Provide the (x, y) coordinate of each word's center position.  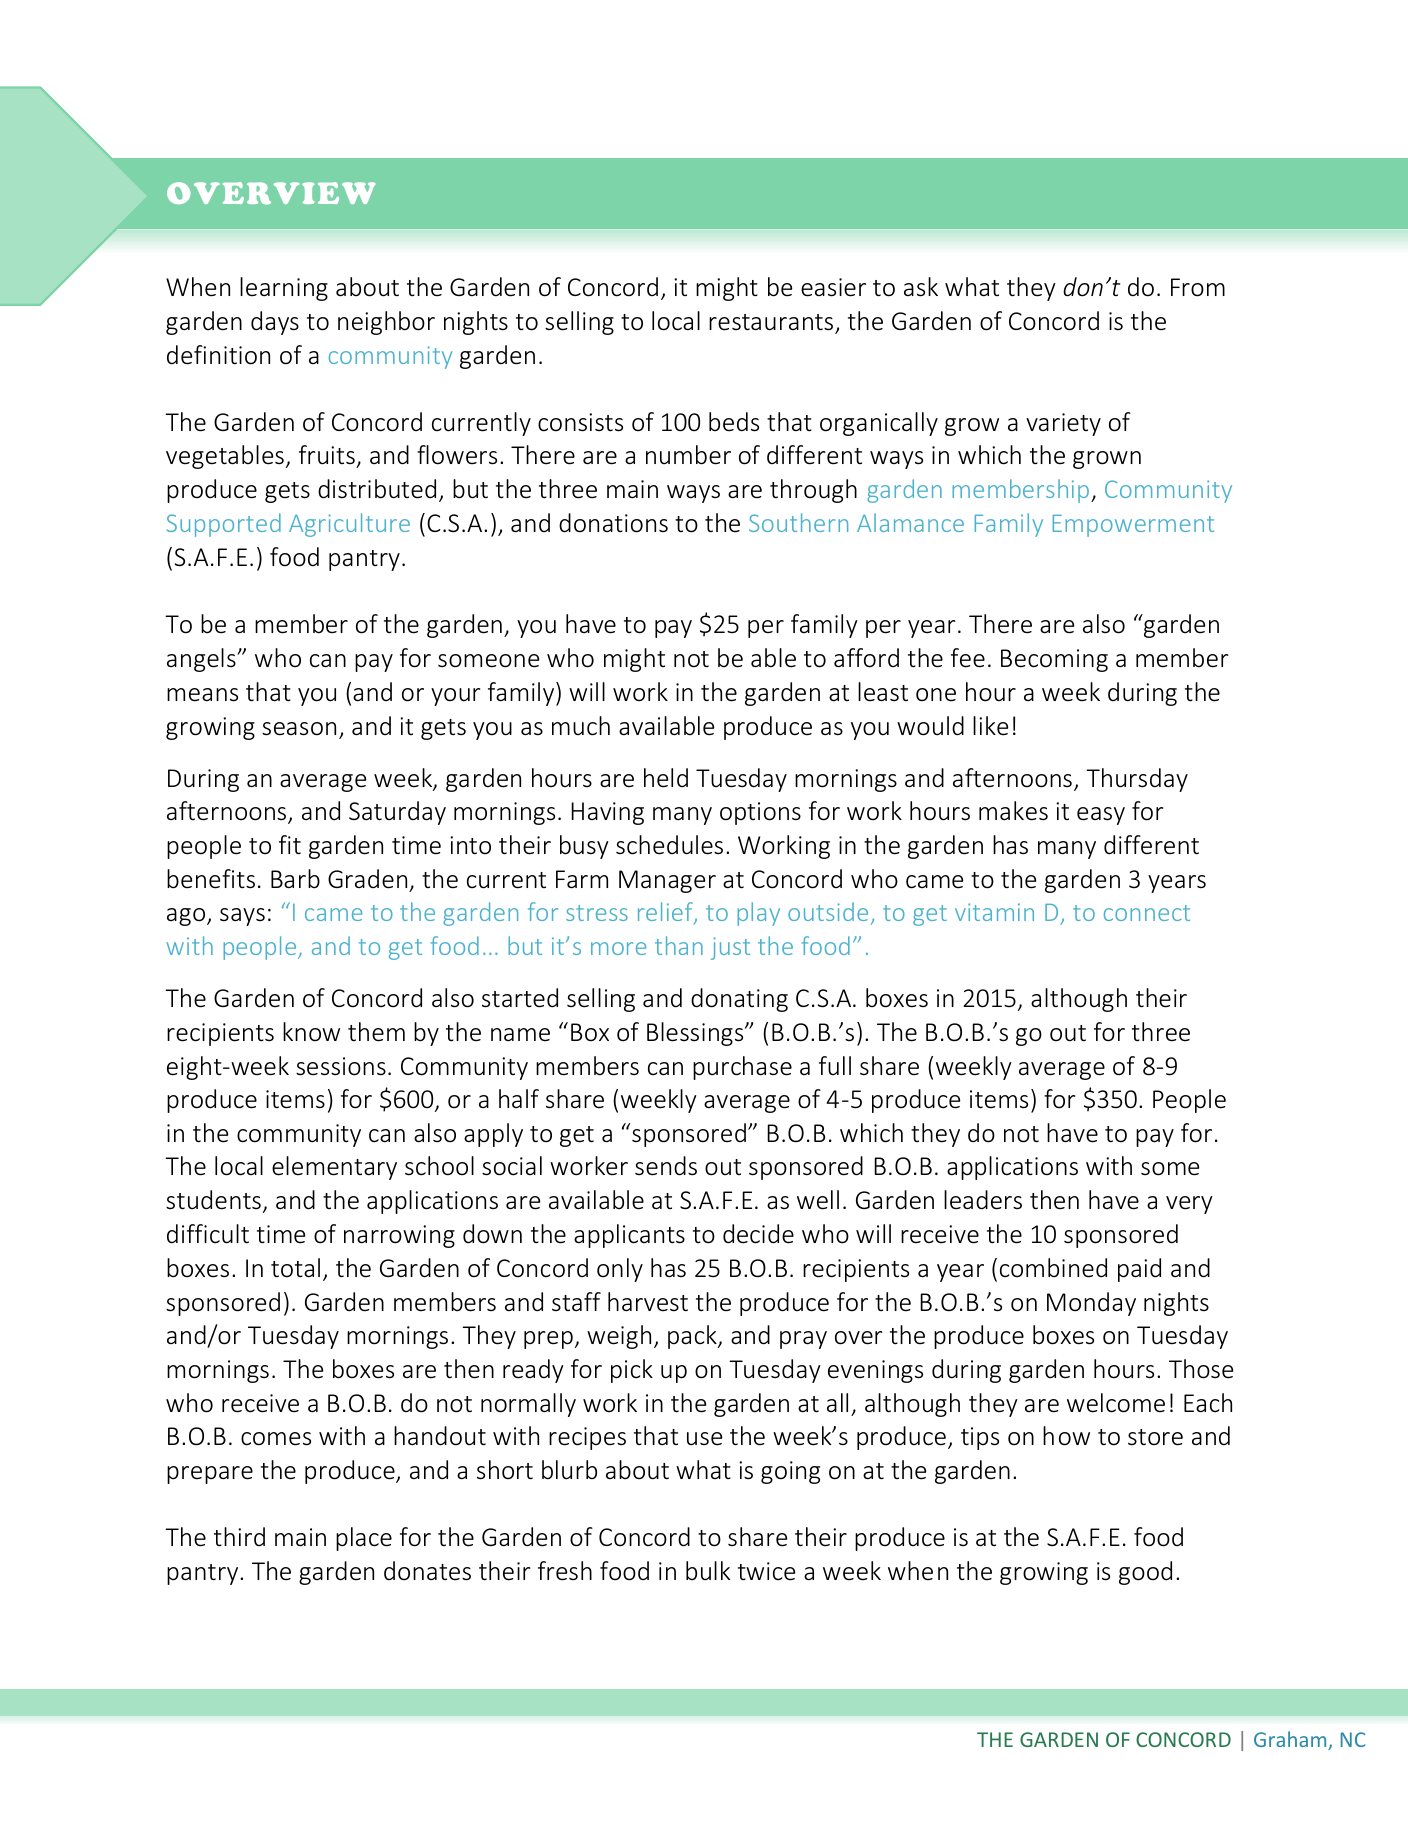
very (1189, 1205)
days (275, 323)
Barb (295, 879)
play (758, 914)
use (704, 1439)
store (1155, 1437)
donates (427, 1571)
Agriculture (349, 525)
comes (276, 1439)
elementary (334, 1168)
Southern (798, 522)
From (1198, 287)
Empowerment (1133, 526)
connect (1147, 913)
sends (666, 1166)
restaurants (772, 323)
